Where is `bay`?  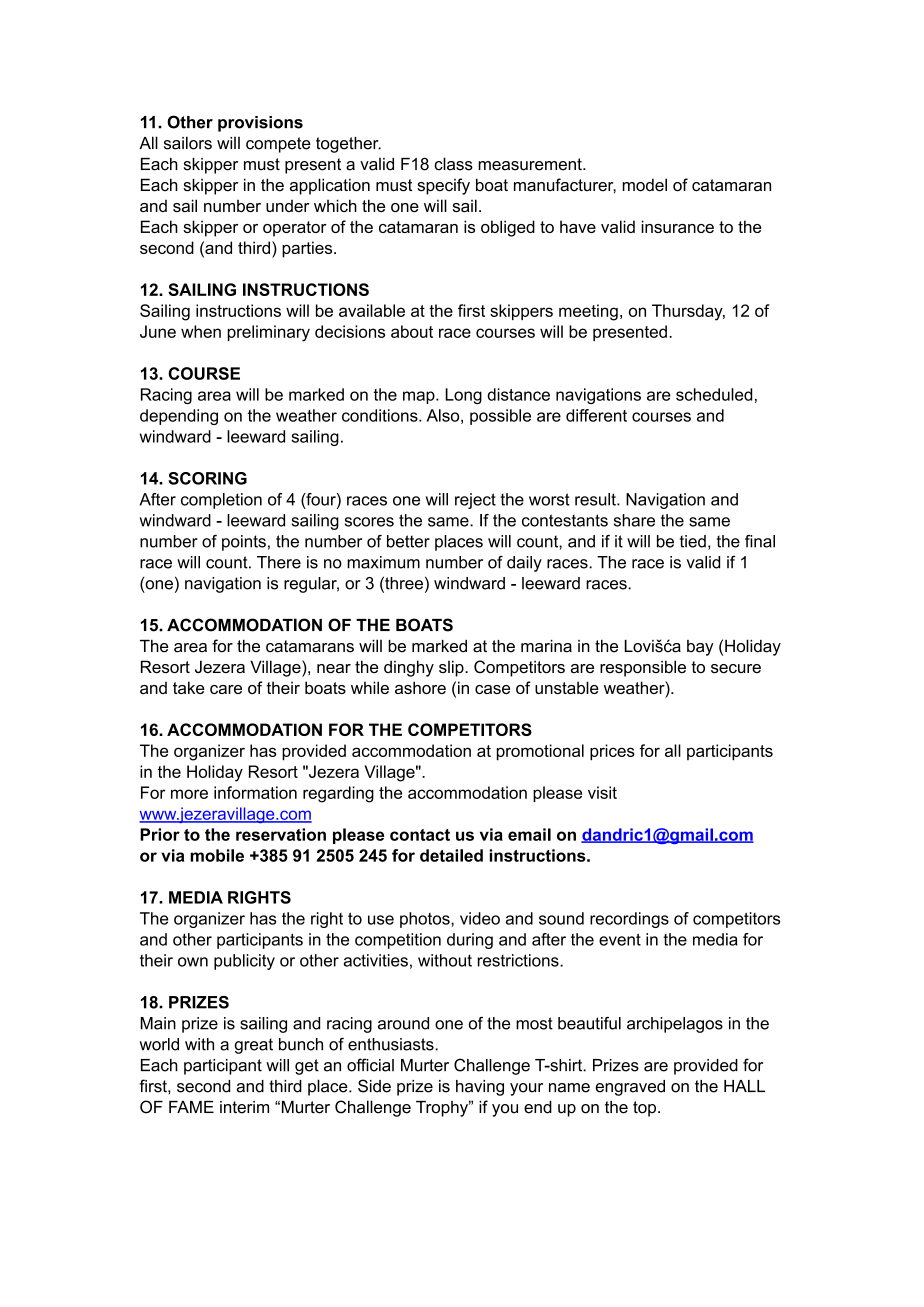
bay is located at coordinates (700, 648).
